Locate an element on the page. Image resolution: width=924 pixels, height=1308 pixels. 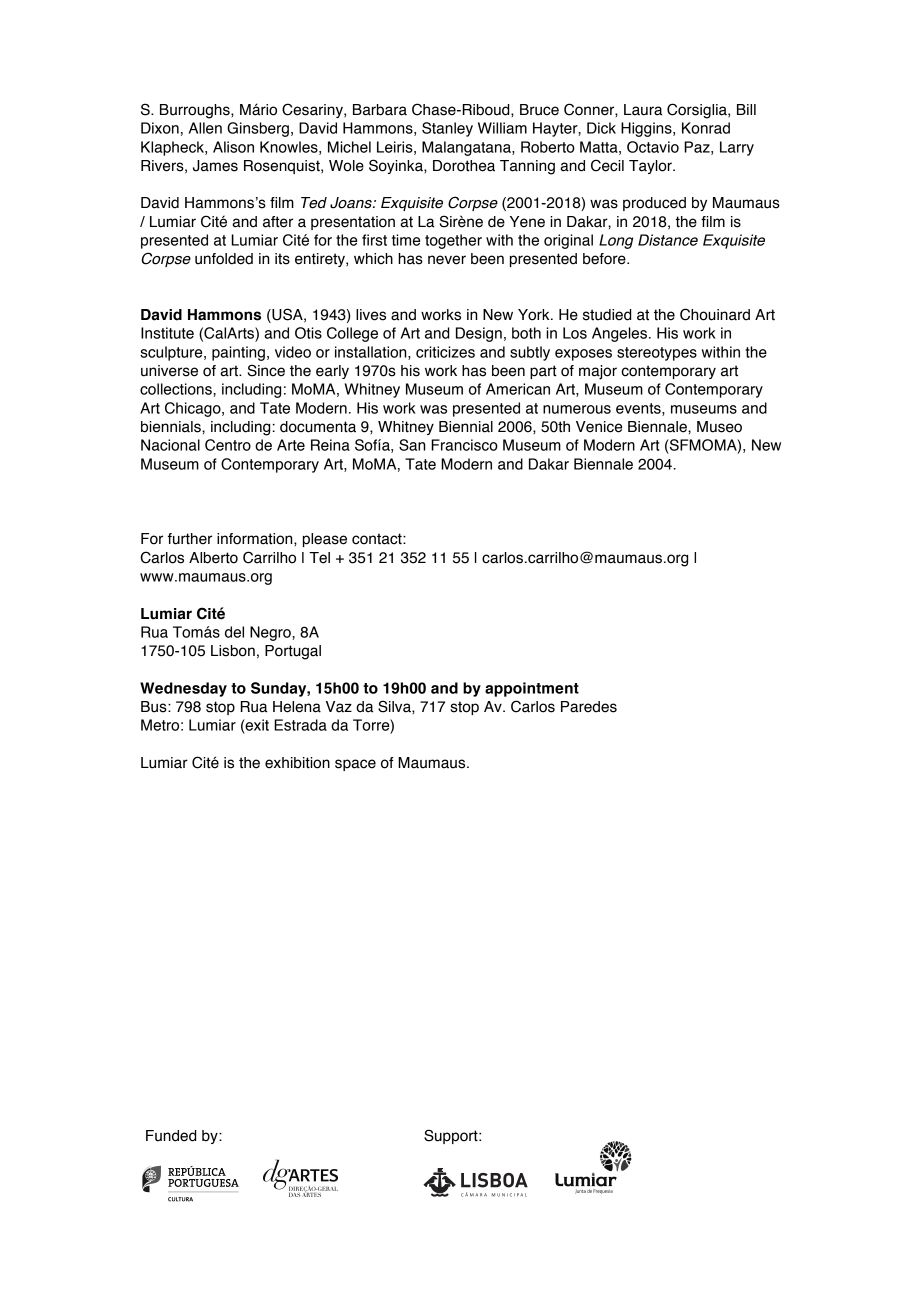
painting is located at coordinates (238, 353).
